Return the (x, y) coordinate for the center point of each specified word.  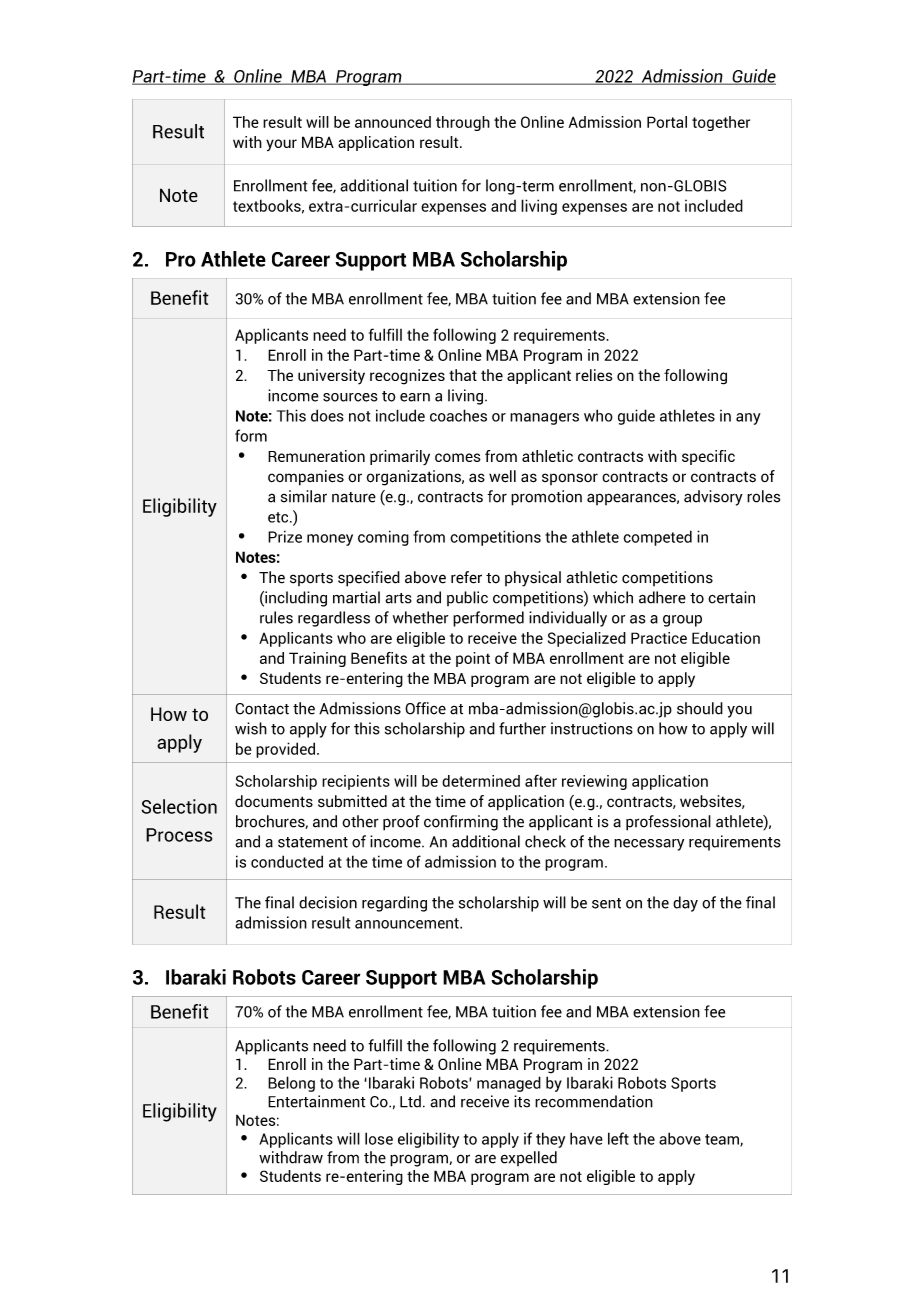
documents (274, 801)
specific (708, 457)
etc (279, 517)
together (721, 123)
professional (668, 823)
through (463, 123)
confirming (461, 823)
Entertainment (317, 1101)
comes (458, 457)
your (281, 145)
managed (509, 1084)
